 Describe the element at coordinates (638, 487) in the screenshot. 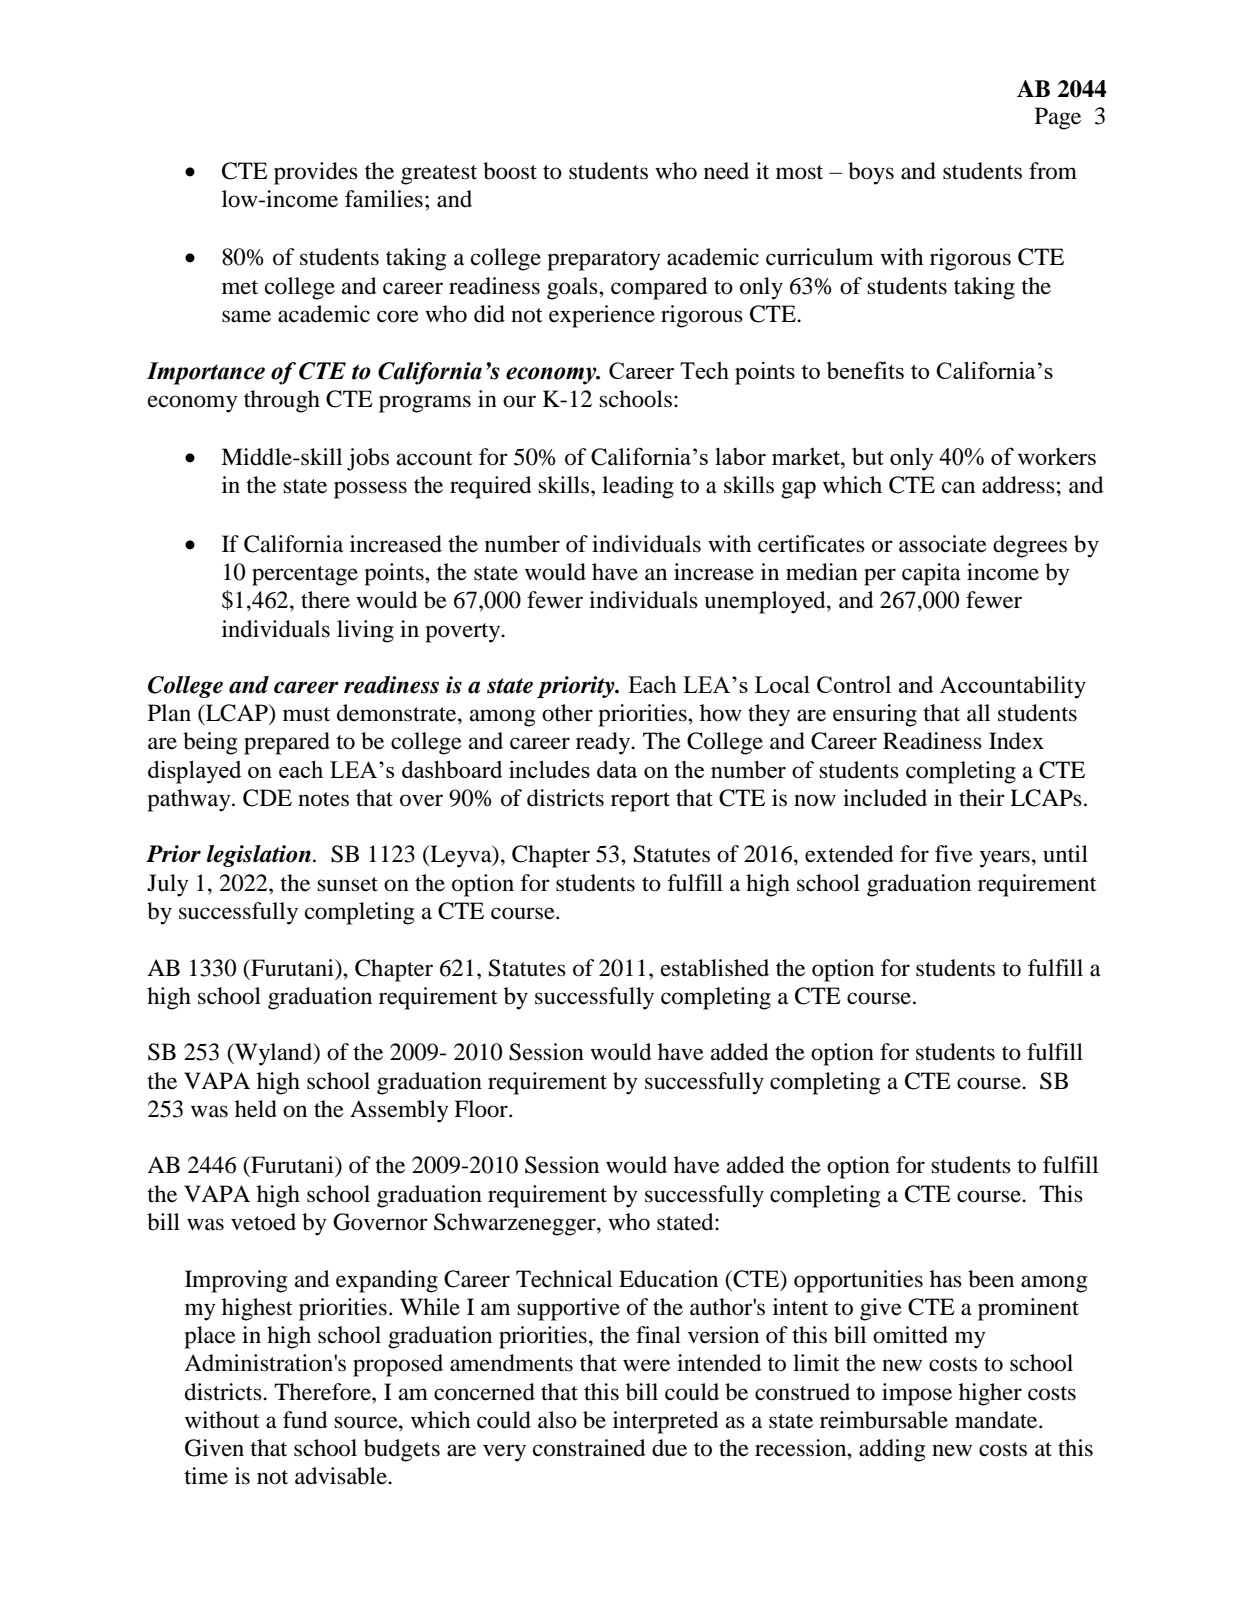

I see `leading` at that location.
